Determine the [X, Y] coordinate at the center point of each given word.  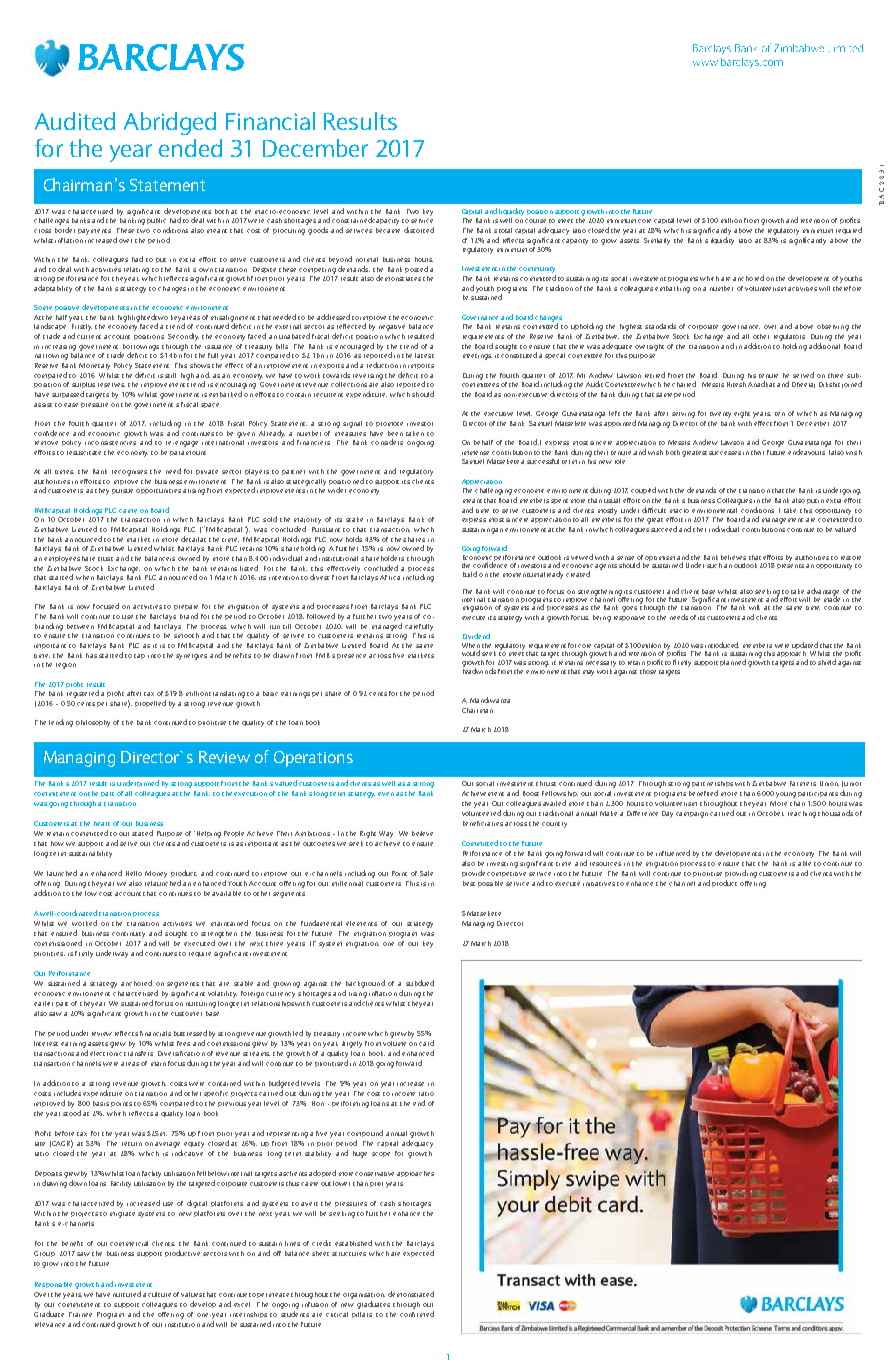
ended [190, 148]
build [470, 574]
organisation [364, 1296]
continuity [128, 935]
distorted [419, 230]
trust [105, 559]
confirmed [417, 1314]
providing [741, 874]
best [469, 883]
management [782, 521]
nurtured [127, 1294]
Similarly [657, 241]
